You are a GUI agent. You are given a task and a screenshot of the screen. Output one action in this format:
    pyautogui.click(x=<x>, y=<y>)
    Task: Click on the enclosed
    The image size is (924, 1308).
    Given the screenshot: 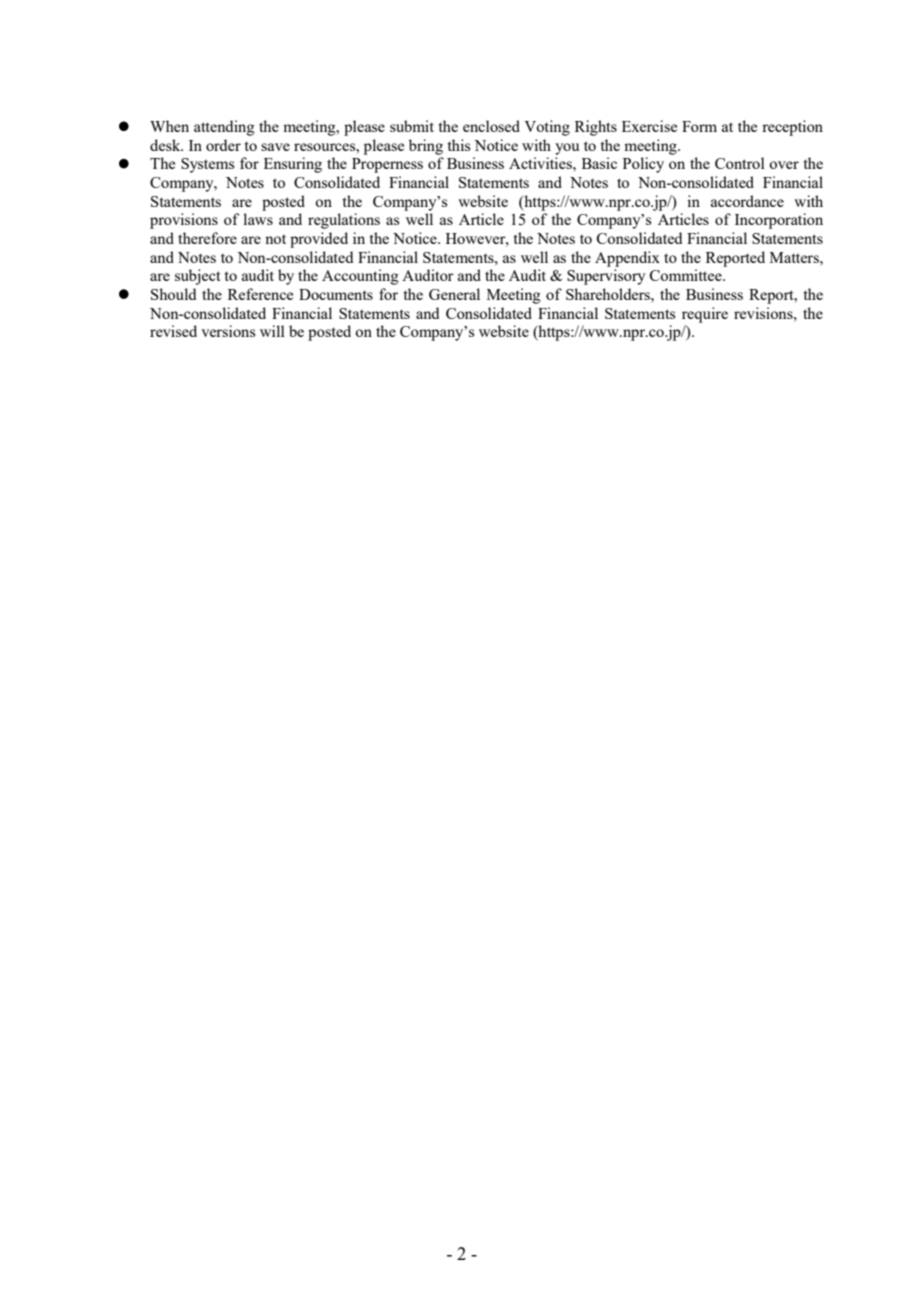 What is the action you would take?
    pyautogui.click(x=491, y=126)
